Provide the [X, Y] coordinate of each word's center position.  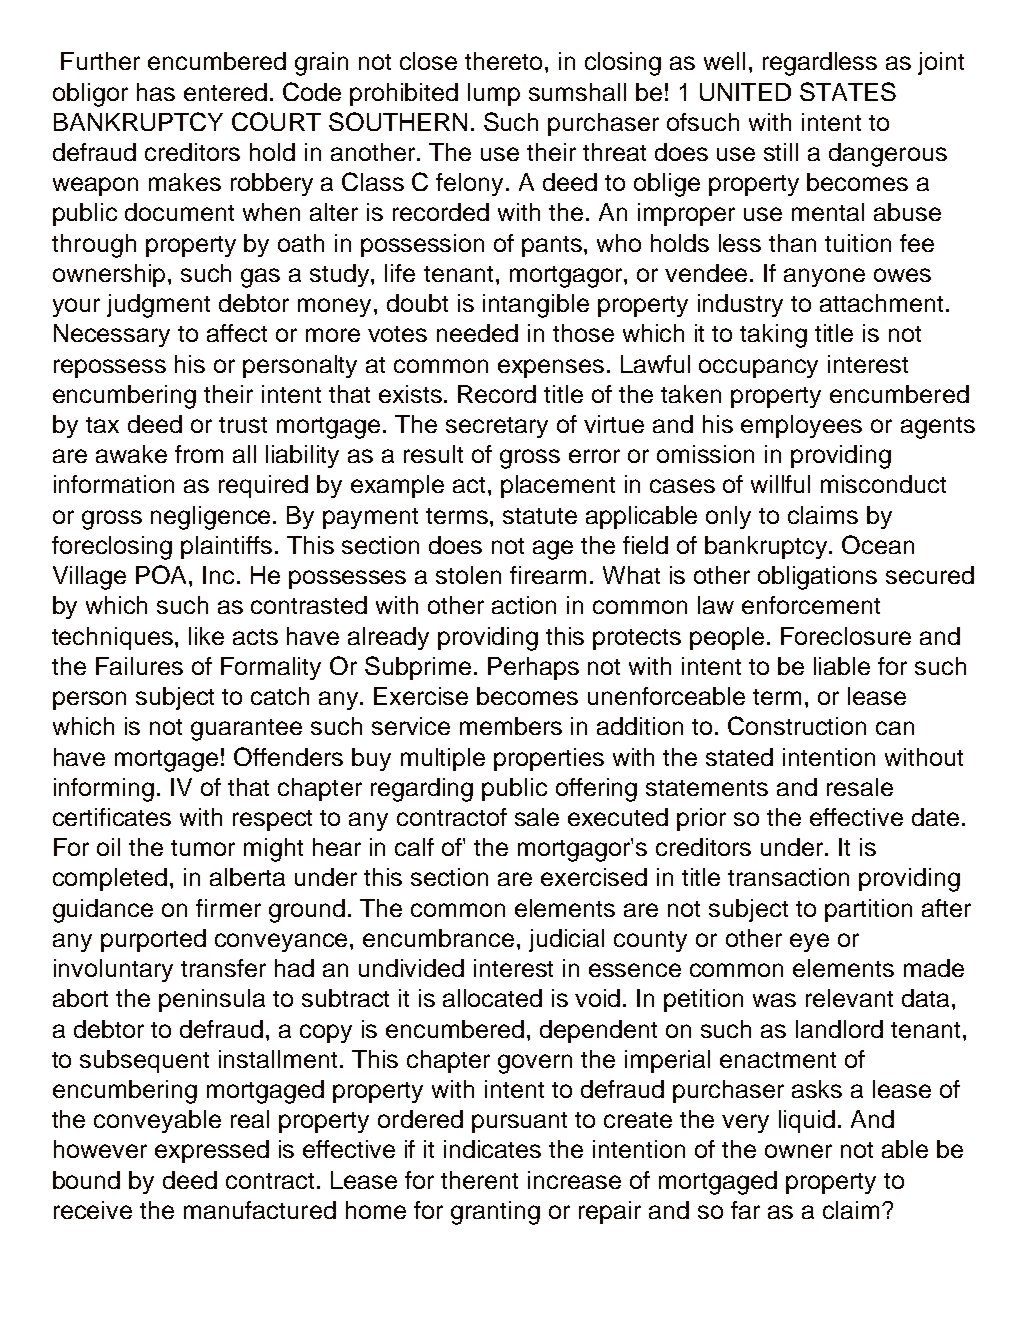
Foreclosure [846, 636]
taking [773, 336]
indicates [492, 1149]
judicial [566, 940]
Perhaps [533, 668]
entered [225, 92]
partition [868, 910]
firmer [228, 908]
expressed [212, 1151]
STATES [848, 91]
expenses [551, 368]
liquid [807, 1121]
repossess [110, 368]
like [206, 636]
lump [494, 94]
